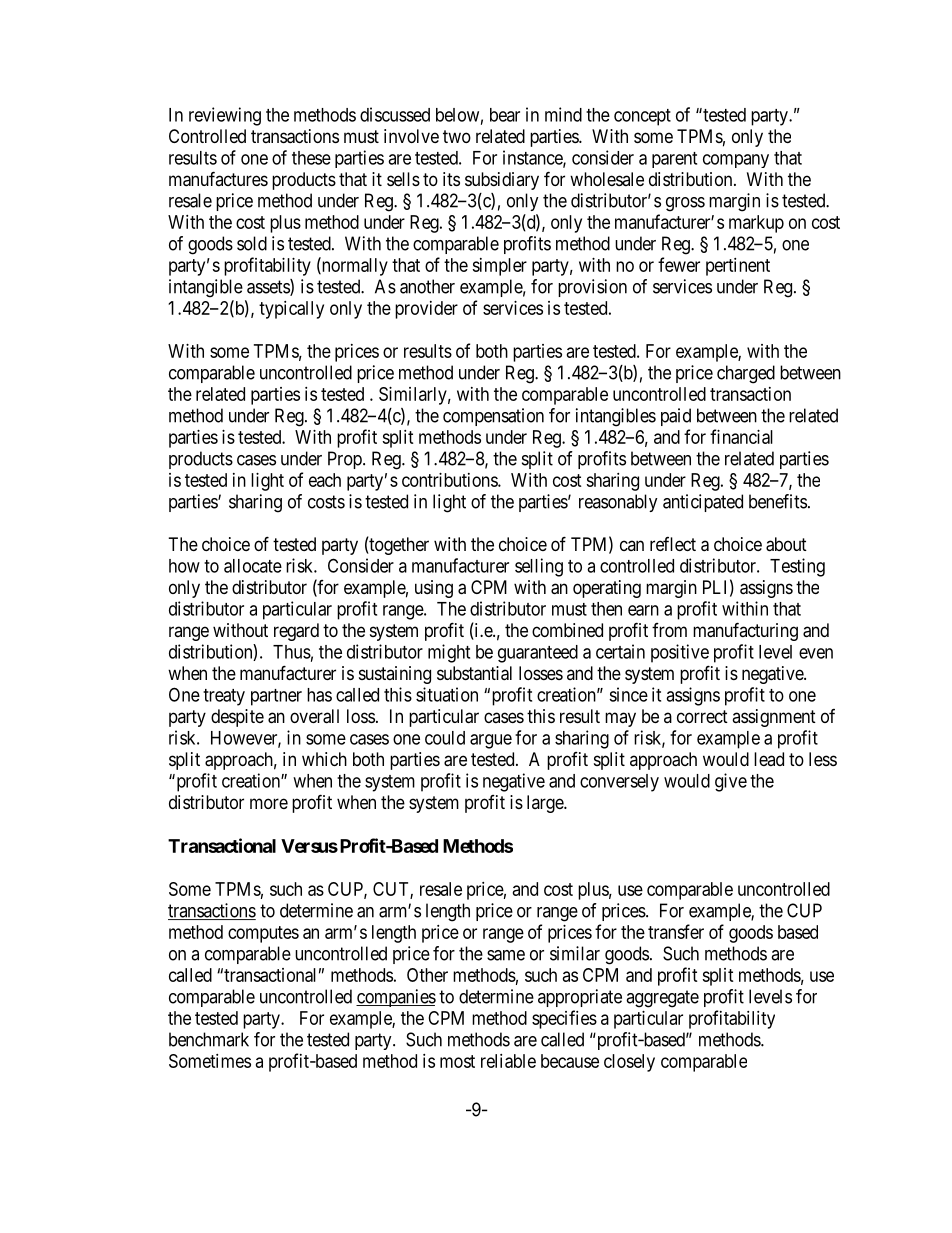 Image resolution: width=952 pixels, height=1233 pixels. I want to click on bear, so click(505, 115).
